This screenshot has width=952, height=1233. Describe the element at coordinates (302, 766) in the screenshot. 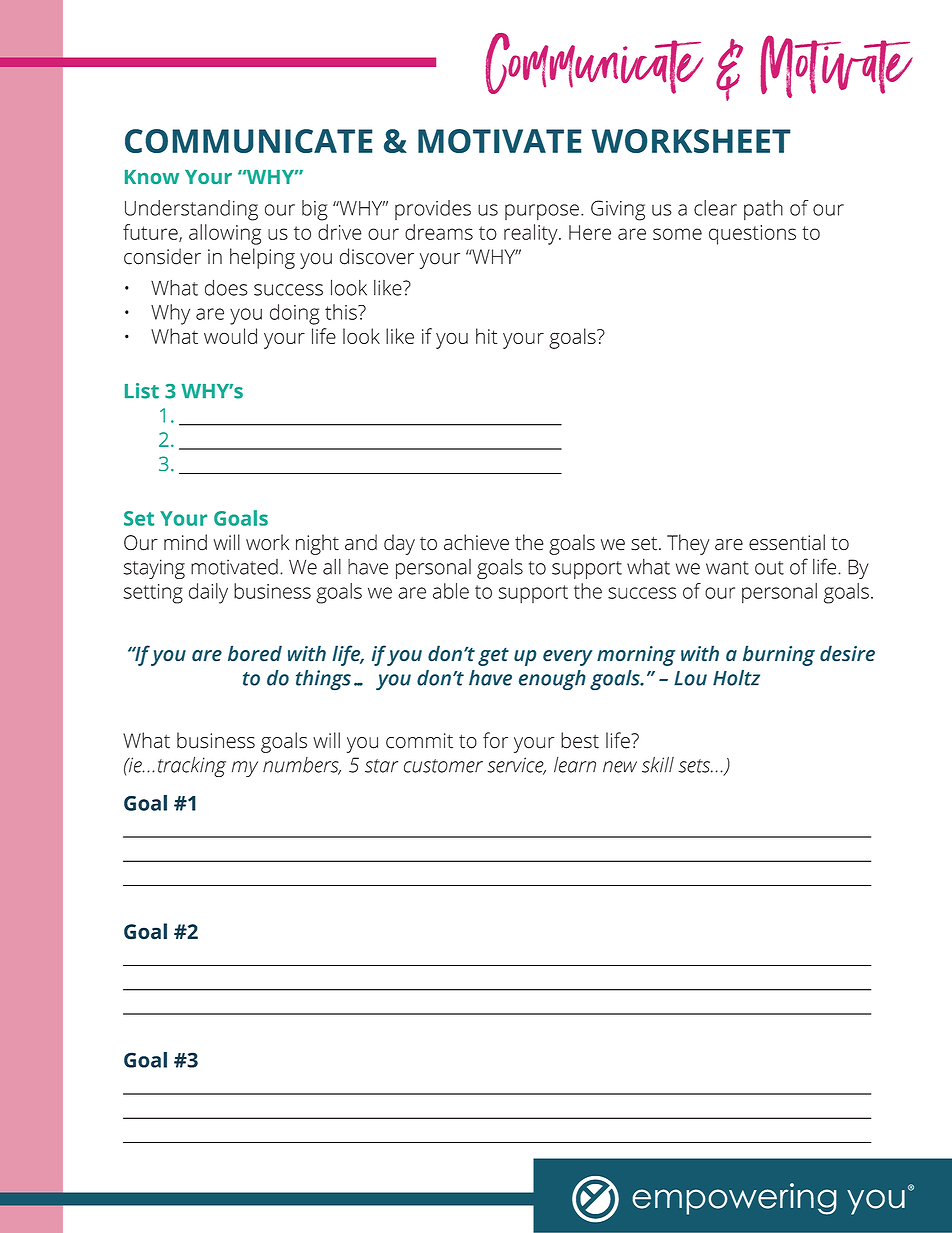

I see `numbers` at that location.
